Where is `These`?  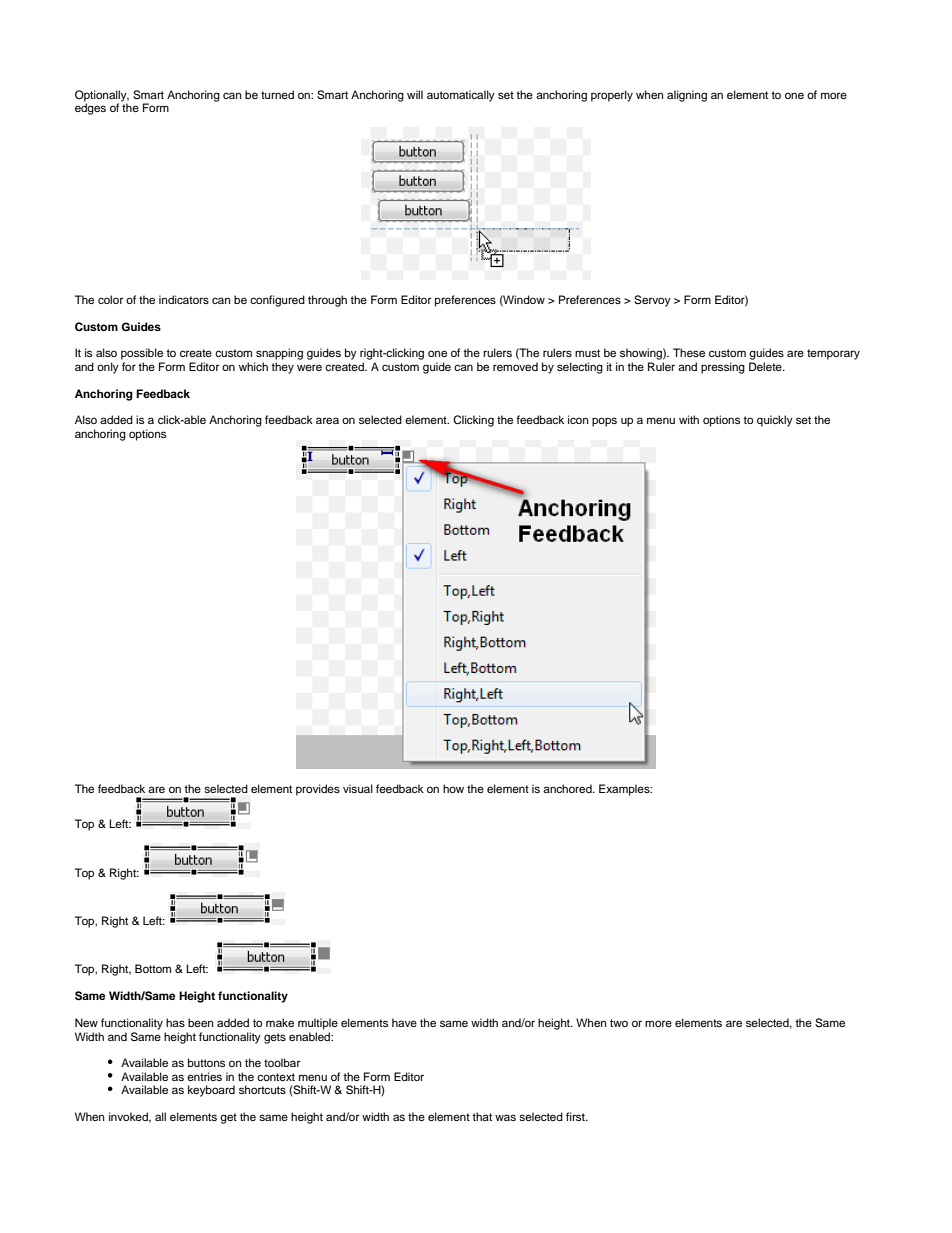
These is located at coordinates (689, 352).
